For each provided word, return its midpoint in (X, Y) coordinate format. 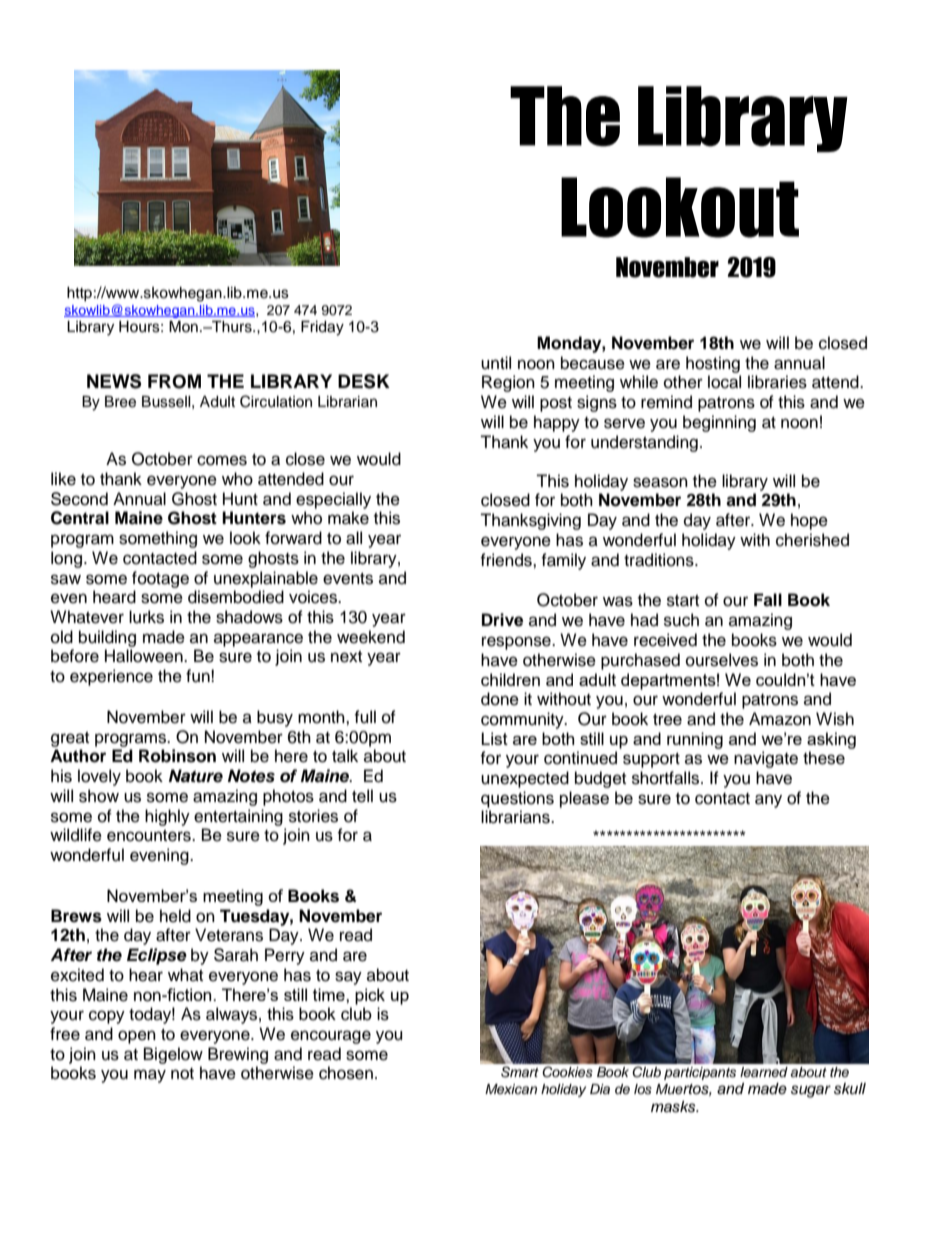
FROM (174, 381)
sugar (811, 1091)
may (150, 1076)
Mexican (511, 1089)
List (494, 738)
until (496, 363)
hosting (713, 364)
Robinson (177, 756)
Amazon (780, 719)
